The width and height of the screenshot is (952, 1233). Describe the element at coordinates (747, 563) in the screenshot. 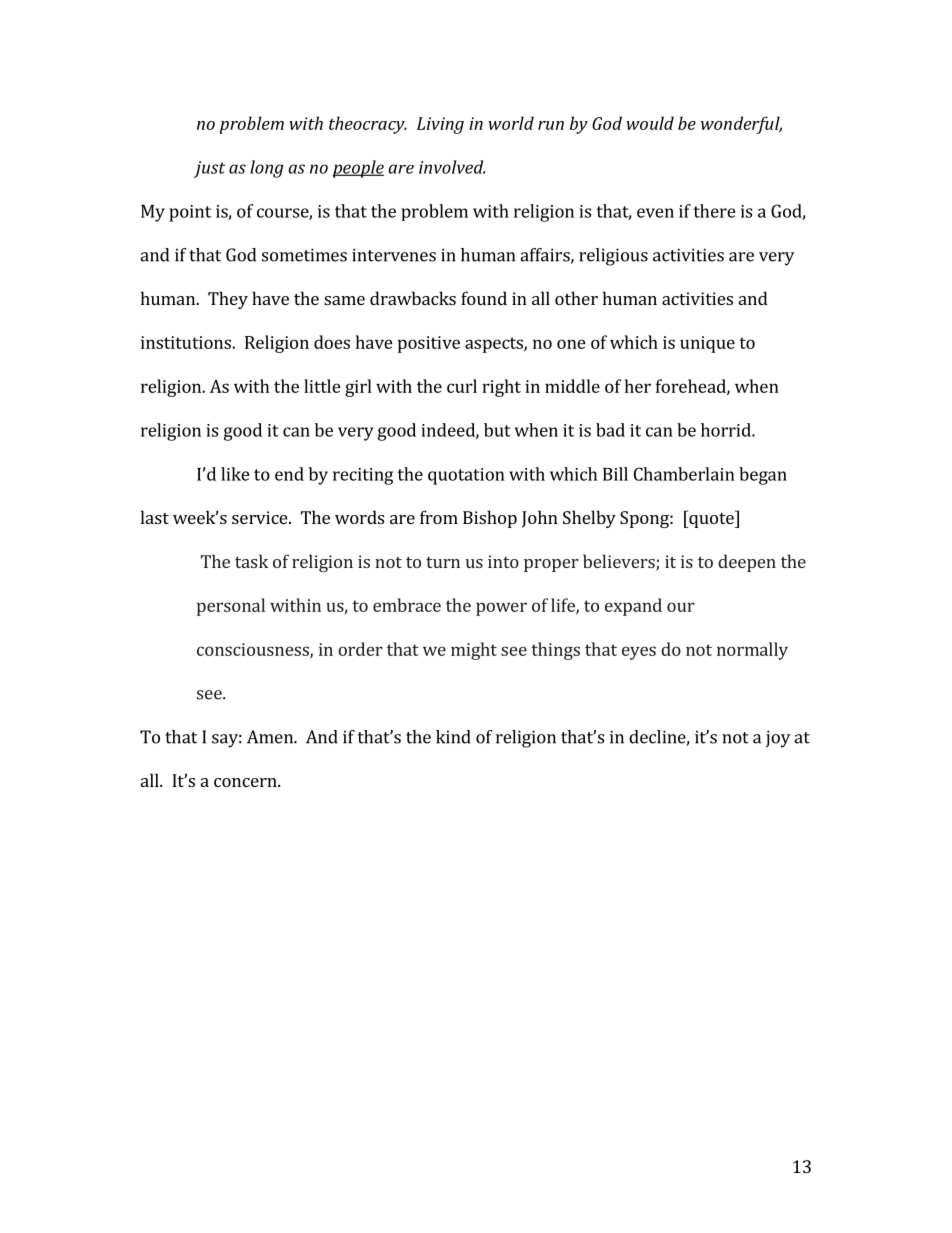

I see `deepen` at that location.
